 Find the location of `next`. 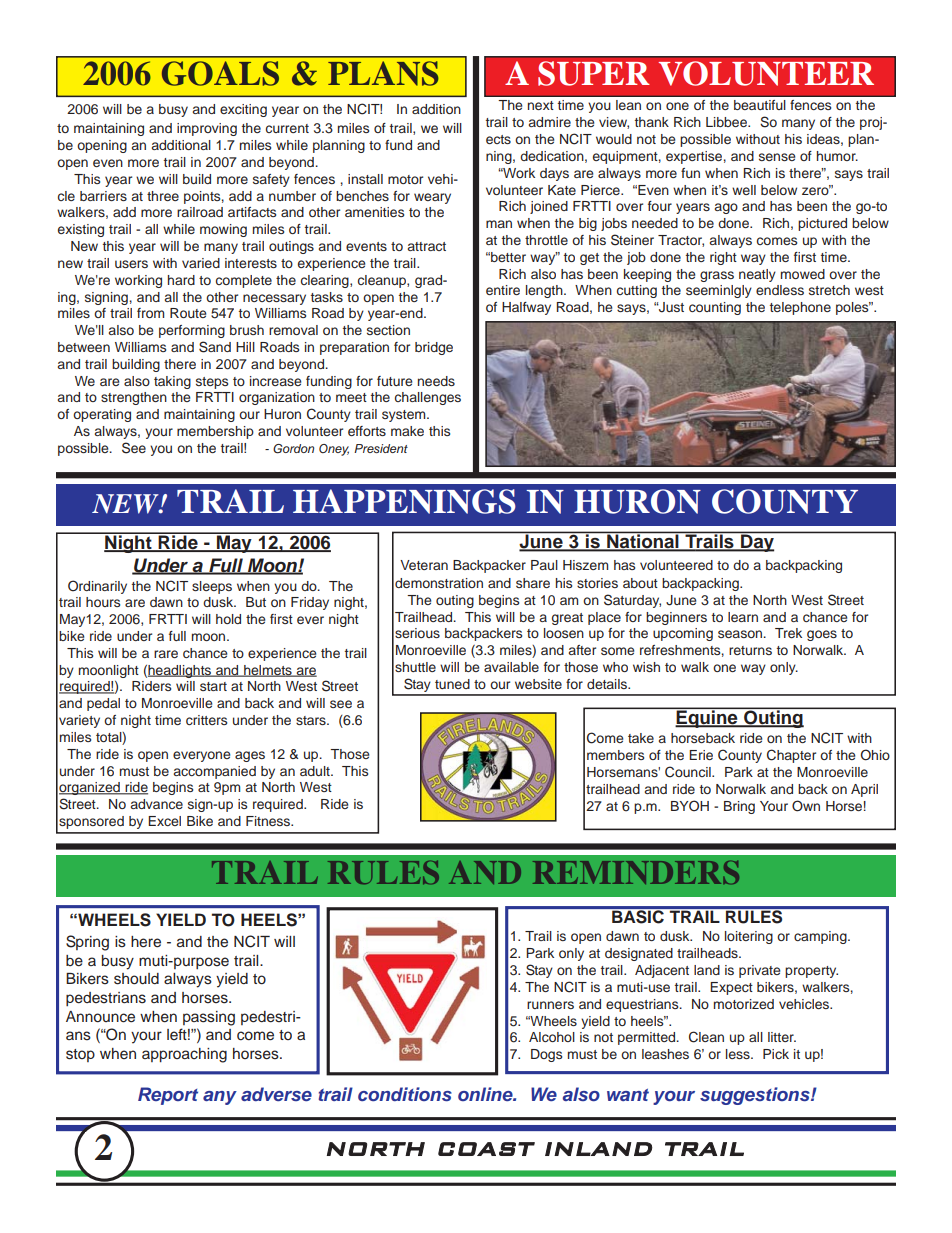

next is located at coordinates (541, 105).
